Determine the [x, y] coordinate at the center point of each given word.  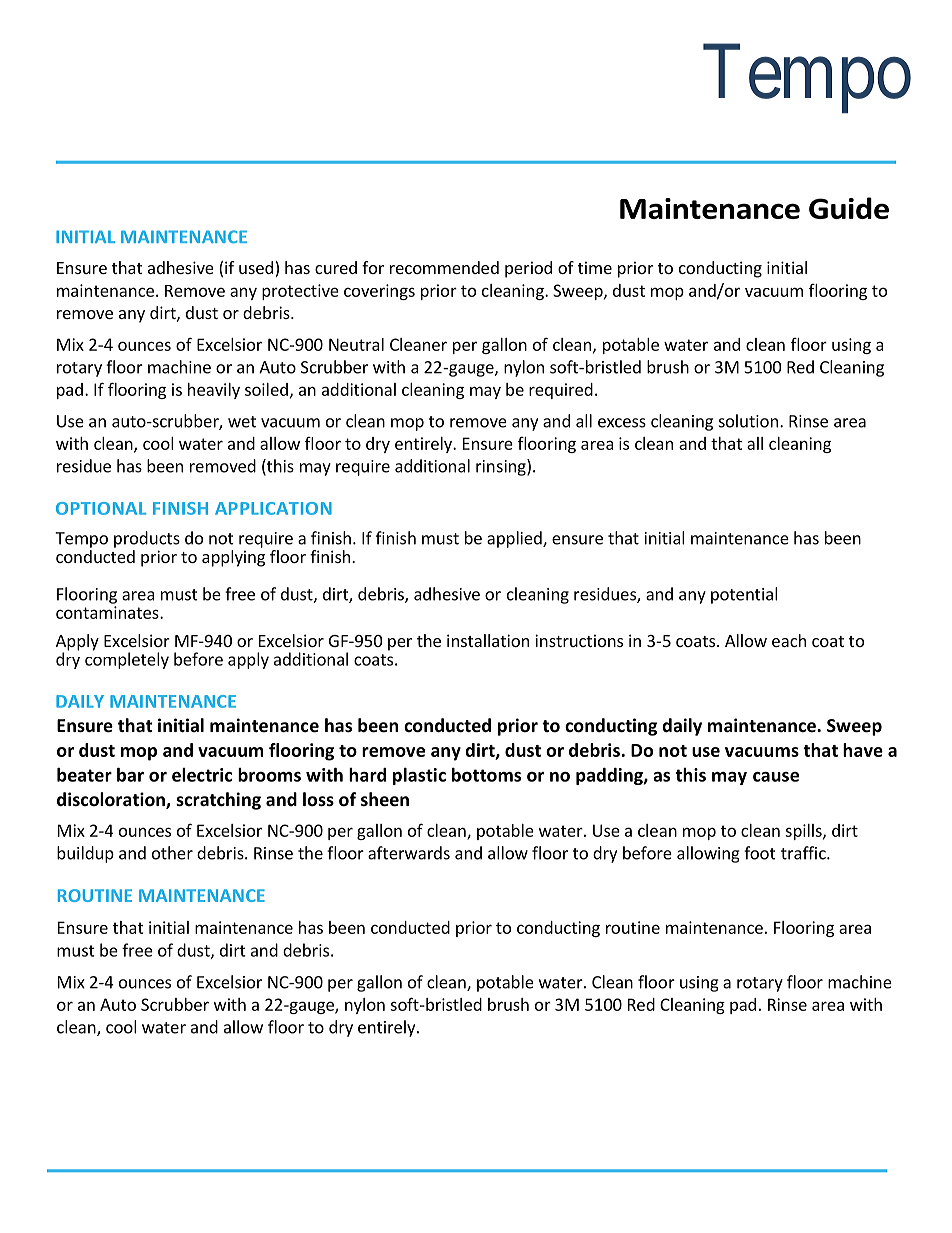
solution [748, 421]
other [172, 853]
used [256, 267]
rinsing [502, 467]
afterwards [409, 853]
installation [488, 640]
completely [127, 659]
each [789, 640]
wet [242, 422]
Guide [849, 208]
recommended [444, 267]
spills [804, 832]
